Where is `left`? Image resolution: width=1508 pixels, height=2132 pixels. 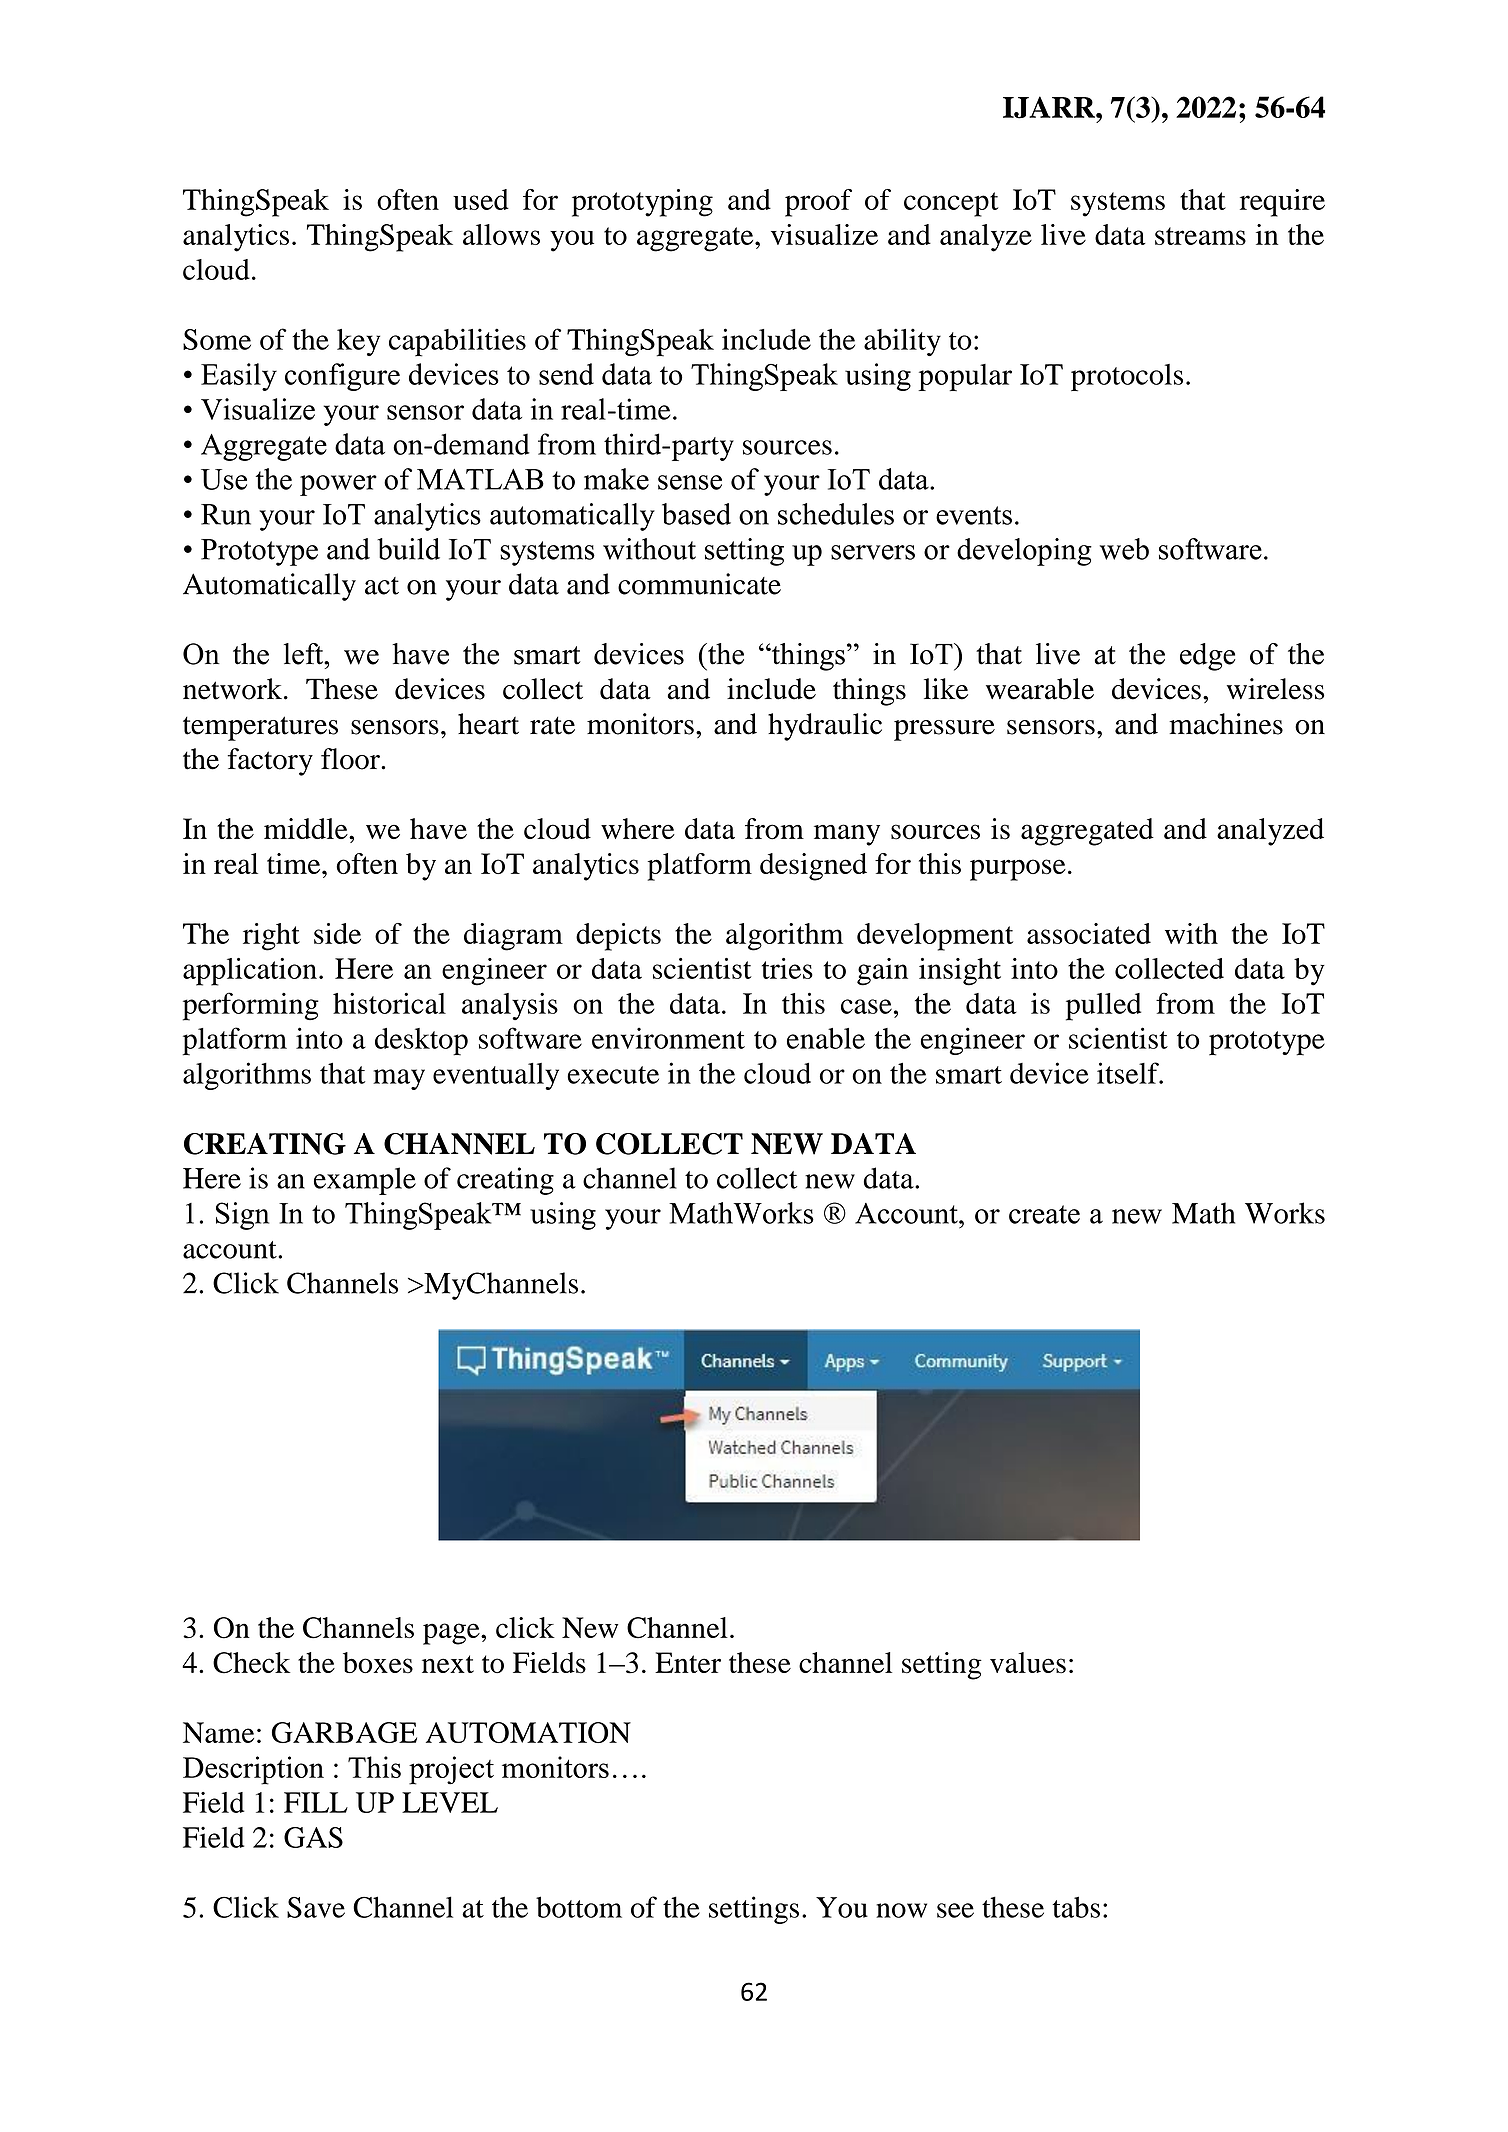 left is located at coordinates (305, 654).
